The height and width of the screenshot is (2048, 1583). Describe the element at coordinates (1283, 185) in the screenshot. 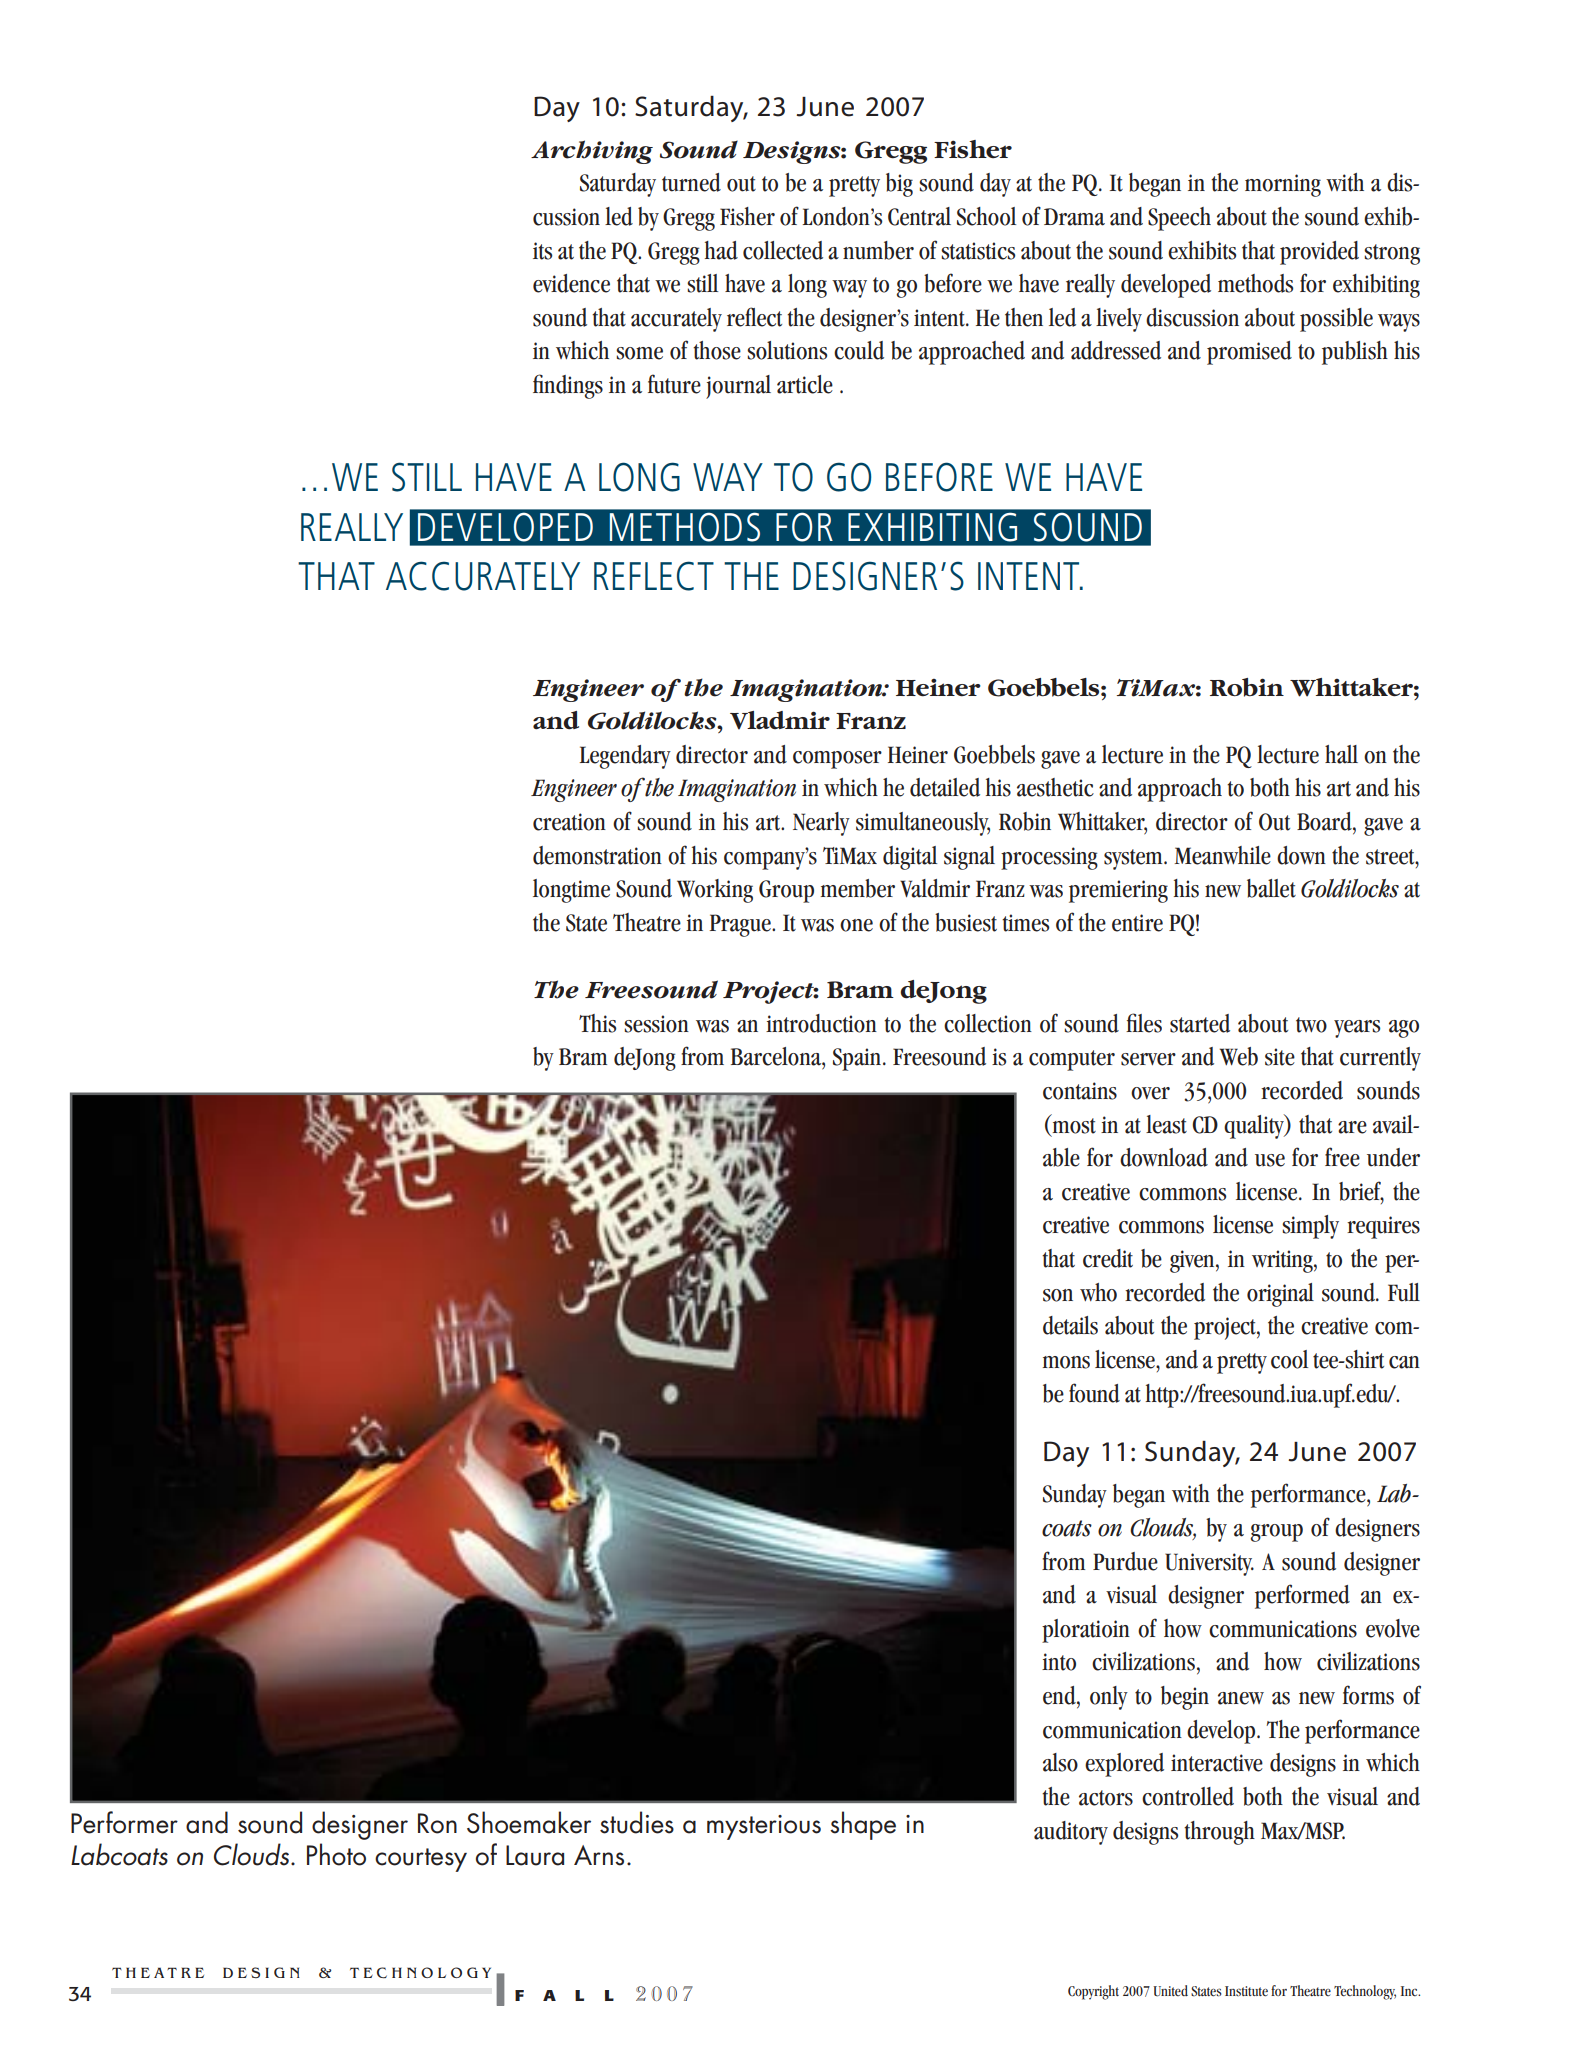

I see `morning` at that location.
